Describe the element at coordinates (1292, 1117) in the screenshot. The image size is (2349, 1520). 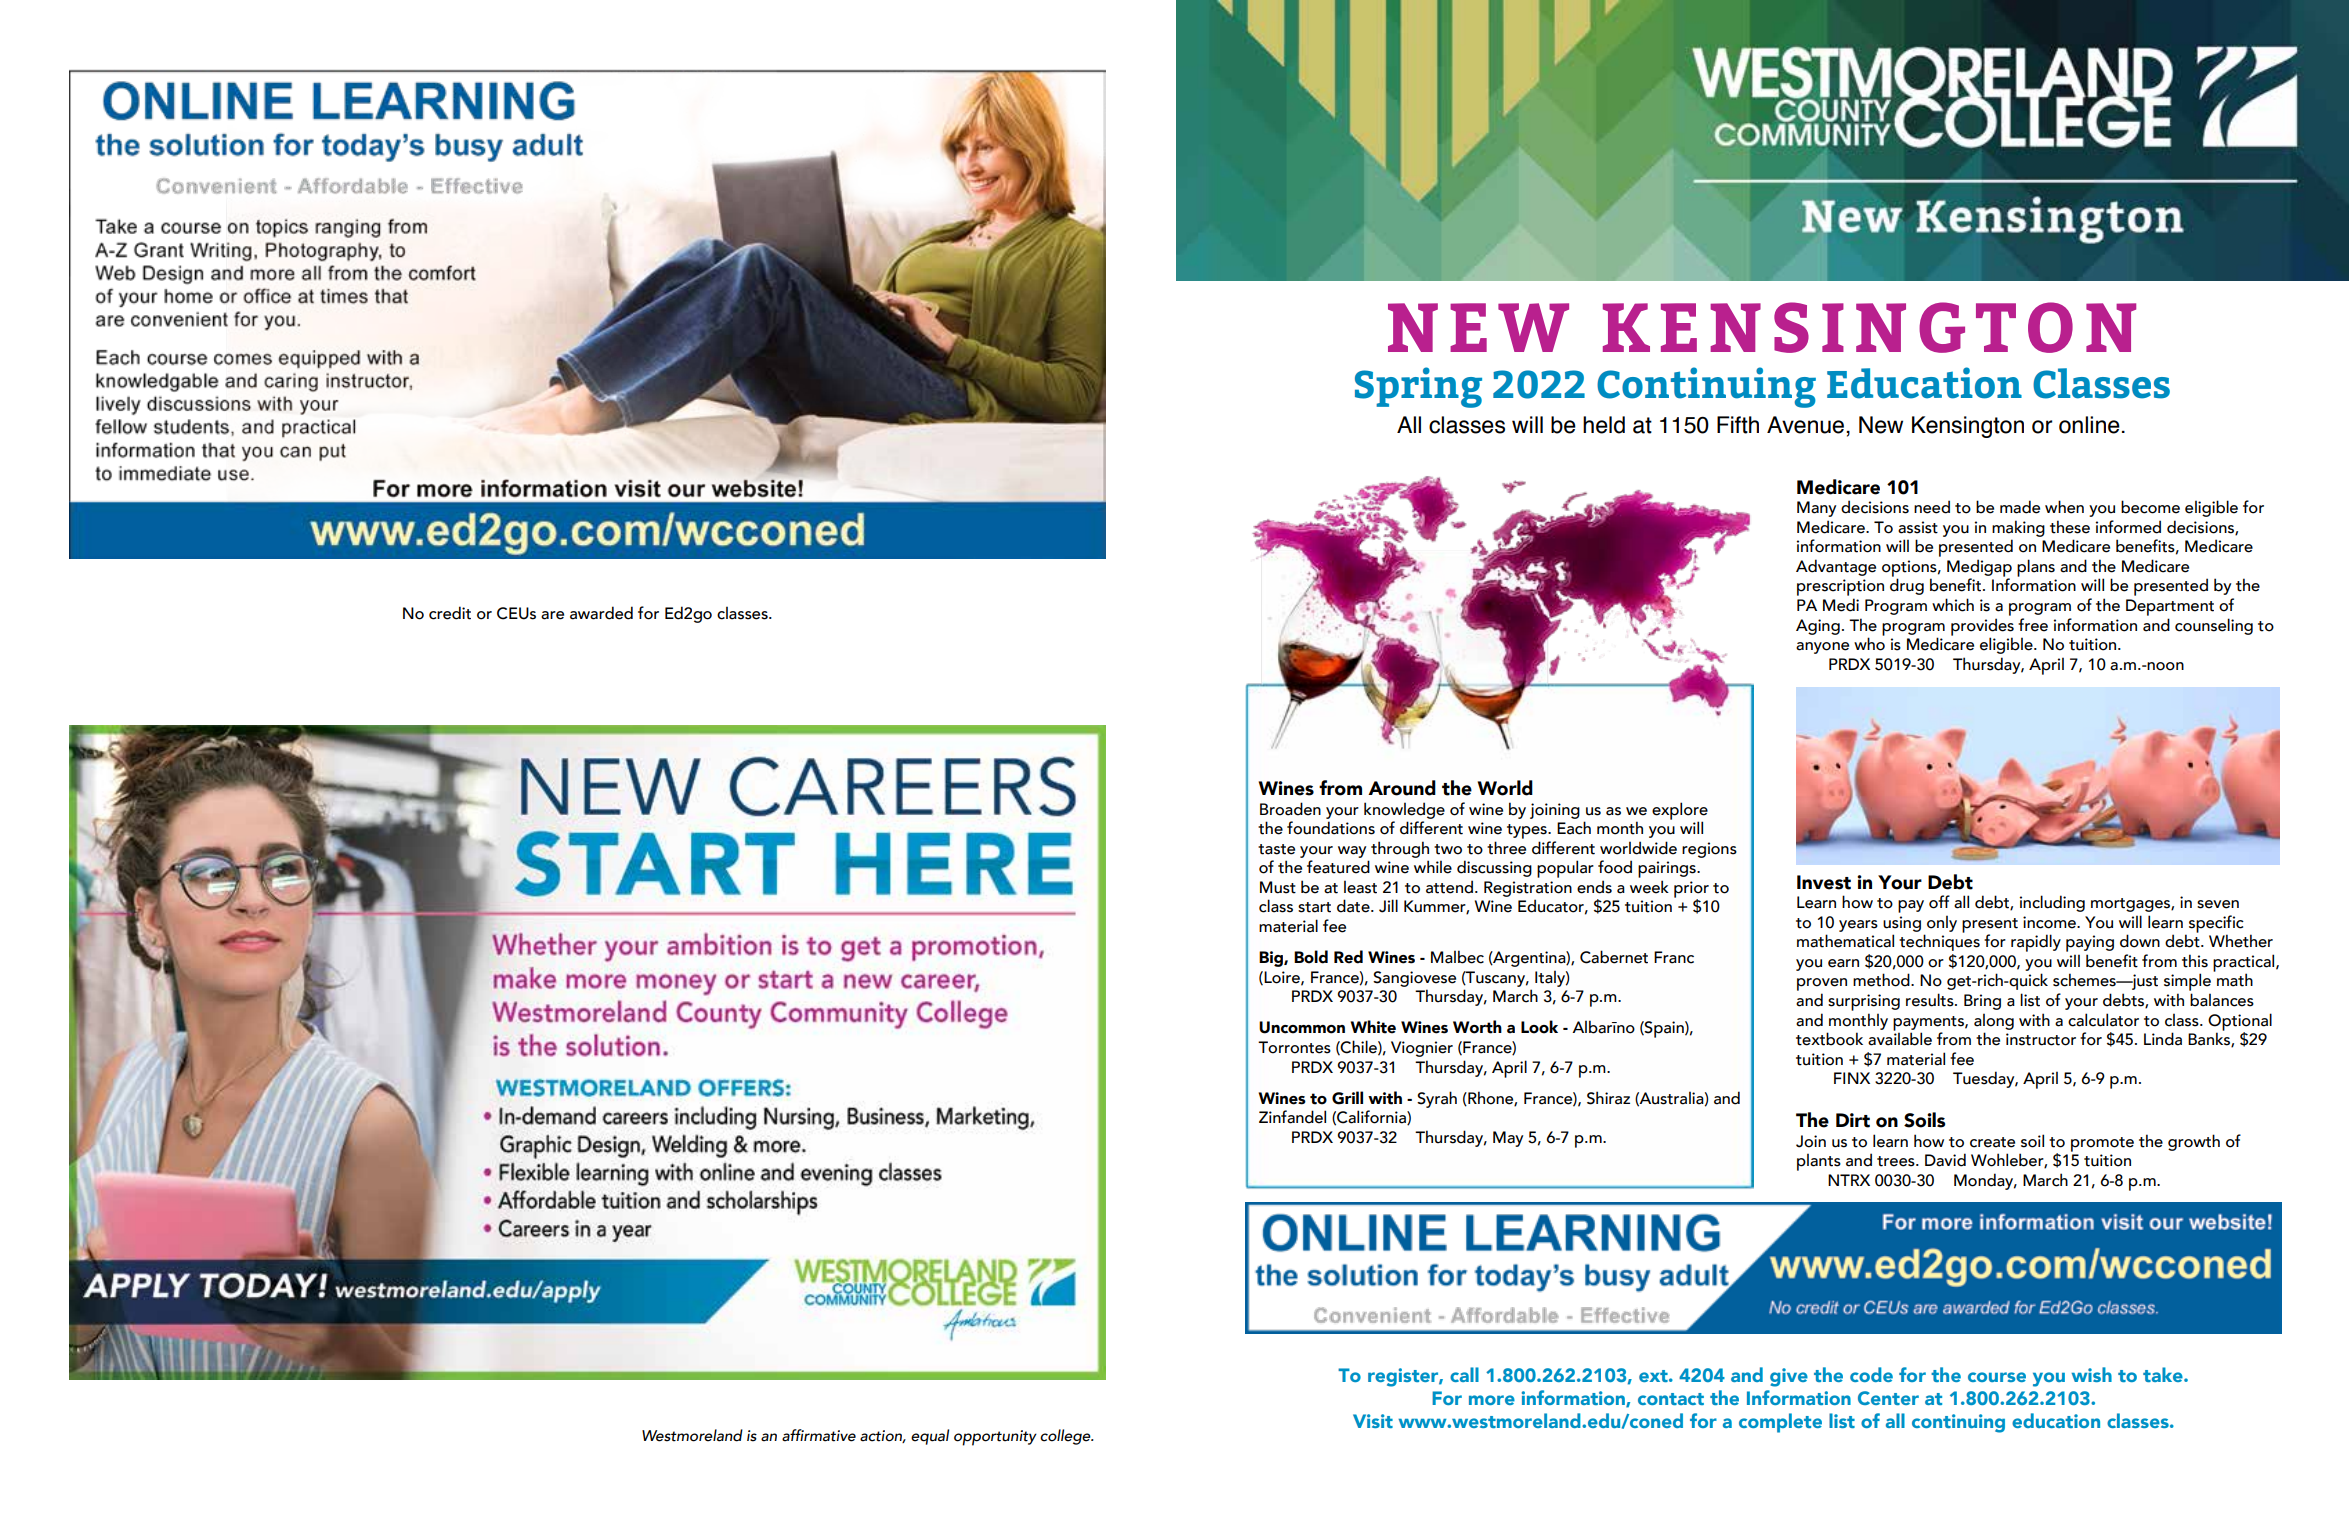
I see `Zinfandel` at that location.
